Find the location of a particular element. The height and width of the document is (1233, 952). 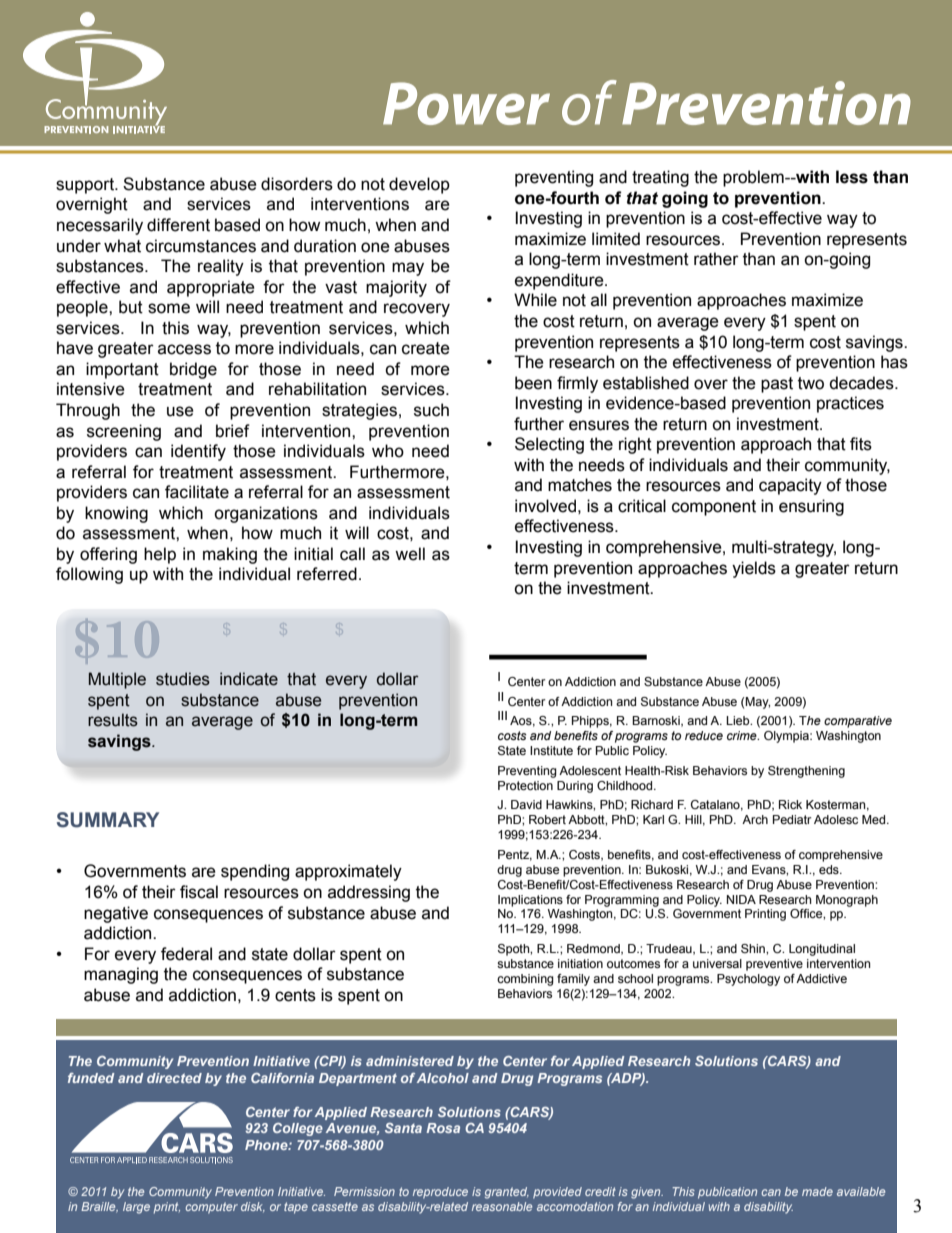

less is located at coordinates (852, 177).
